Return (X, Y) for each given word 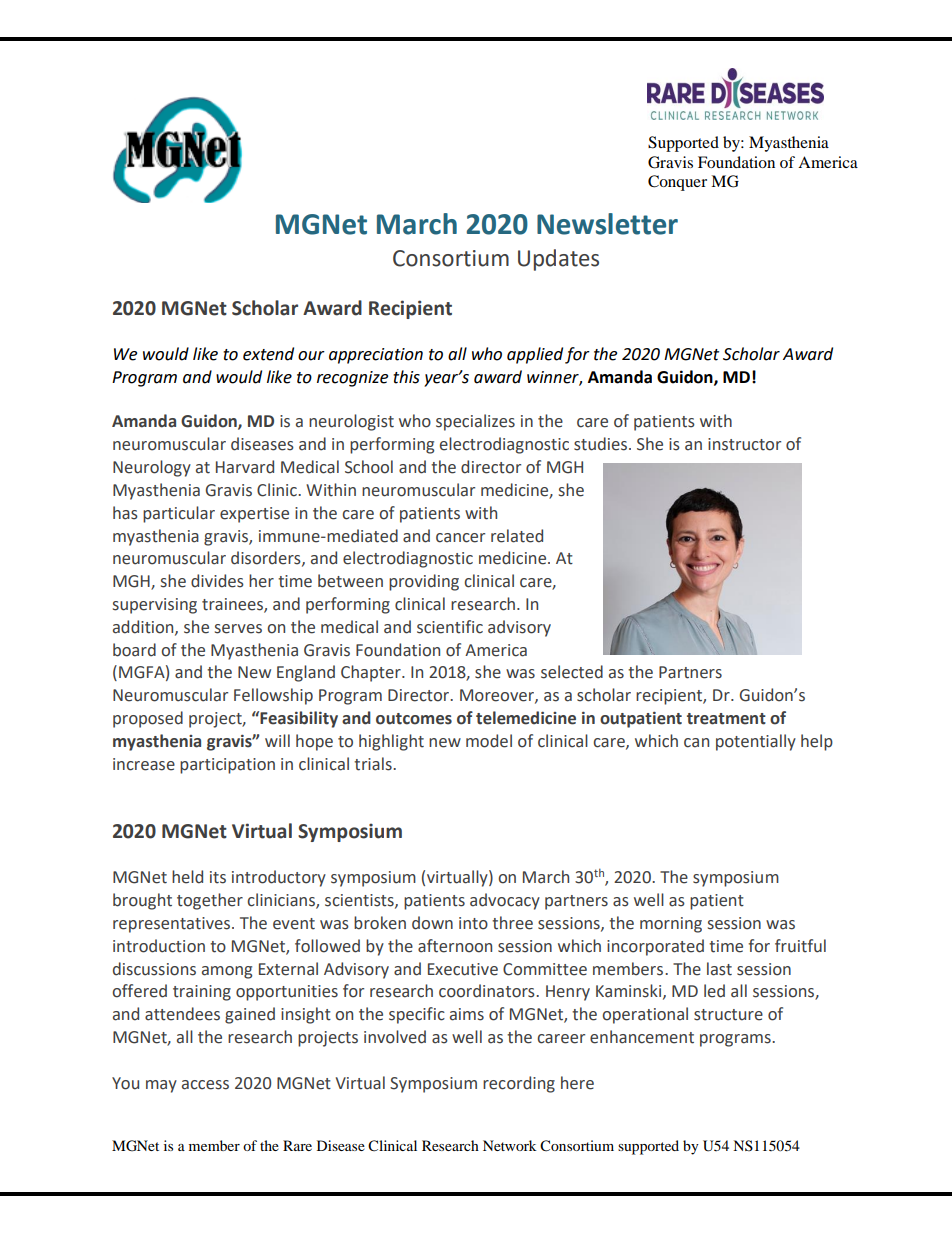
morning (671, 925)
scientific (450, 627)
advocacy (505, 901)
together (210, 901)
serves (238, 629)
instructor (744, 444)
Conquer (677, 183)
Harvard (245, 467)
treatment (726, 719)
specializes (475, 422)
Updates (558, 260)
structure (728, 1015)
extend (268, 354)
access (205, 1085)
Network (510, 1145)
